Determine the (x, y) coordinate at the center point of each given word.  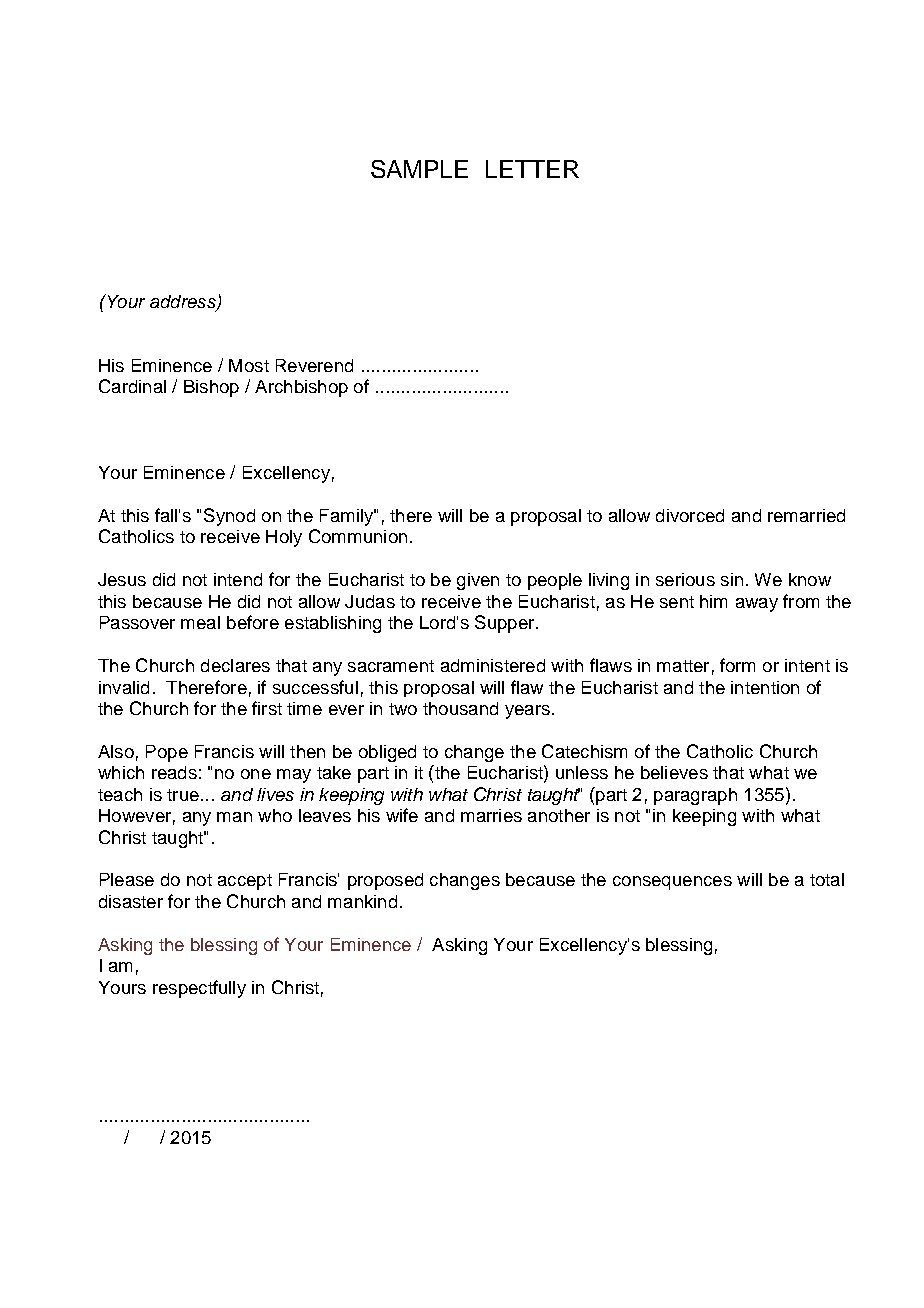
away (757, 605)
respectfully (199, 989)
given (478, 581)
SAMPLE (419, 169)
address (184, 303)
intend (238, 579)
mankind (362, 901)
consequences (672, 883)
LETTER (532, 169)
